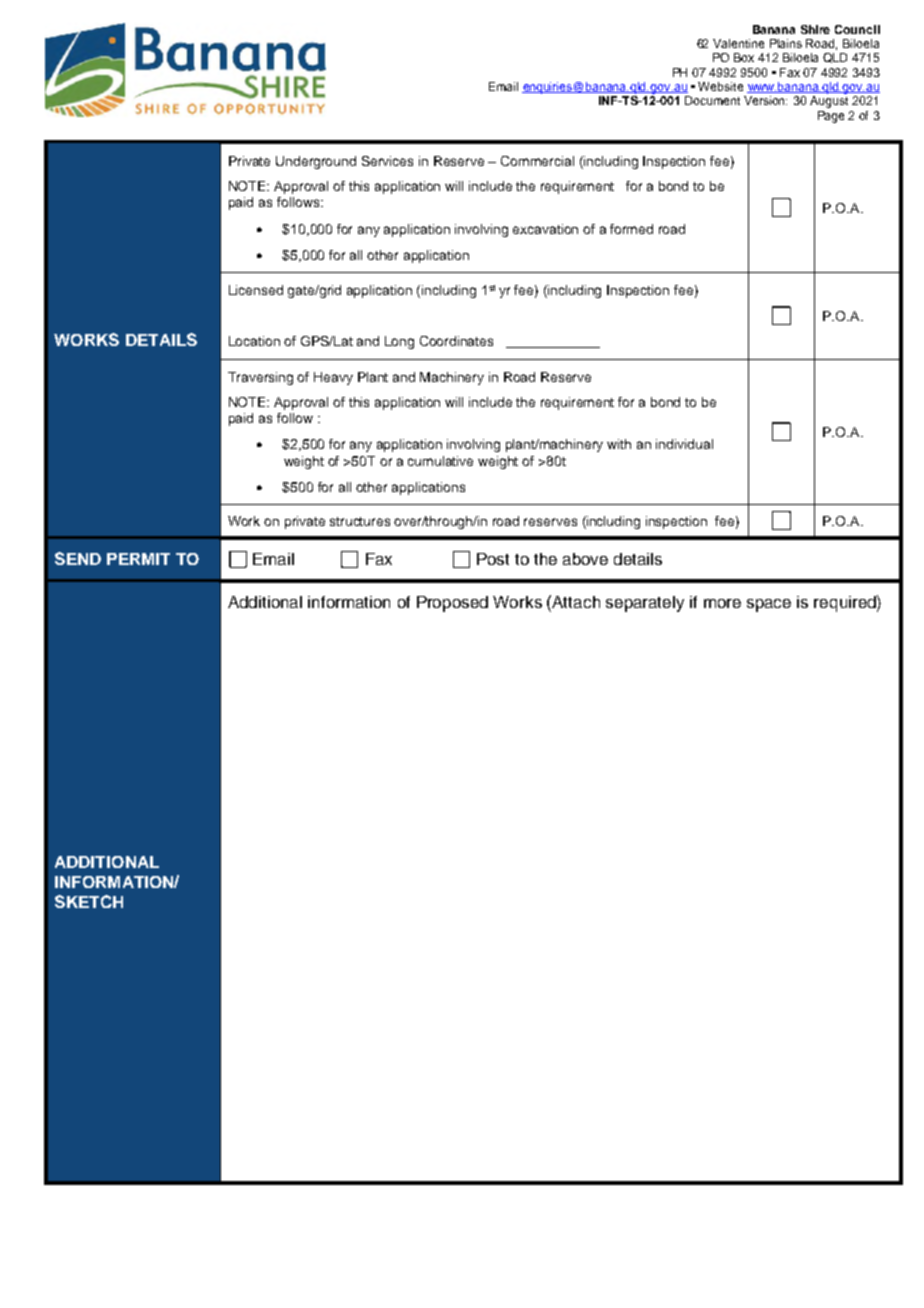 This page has width=924, height=1308. I want to click on Valentine, so click(738, 43).
